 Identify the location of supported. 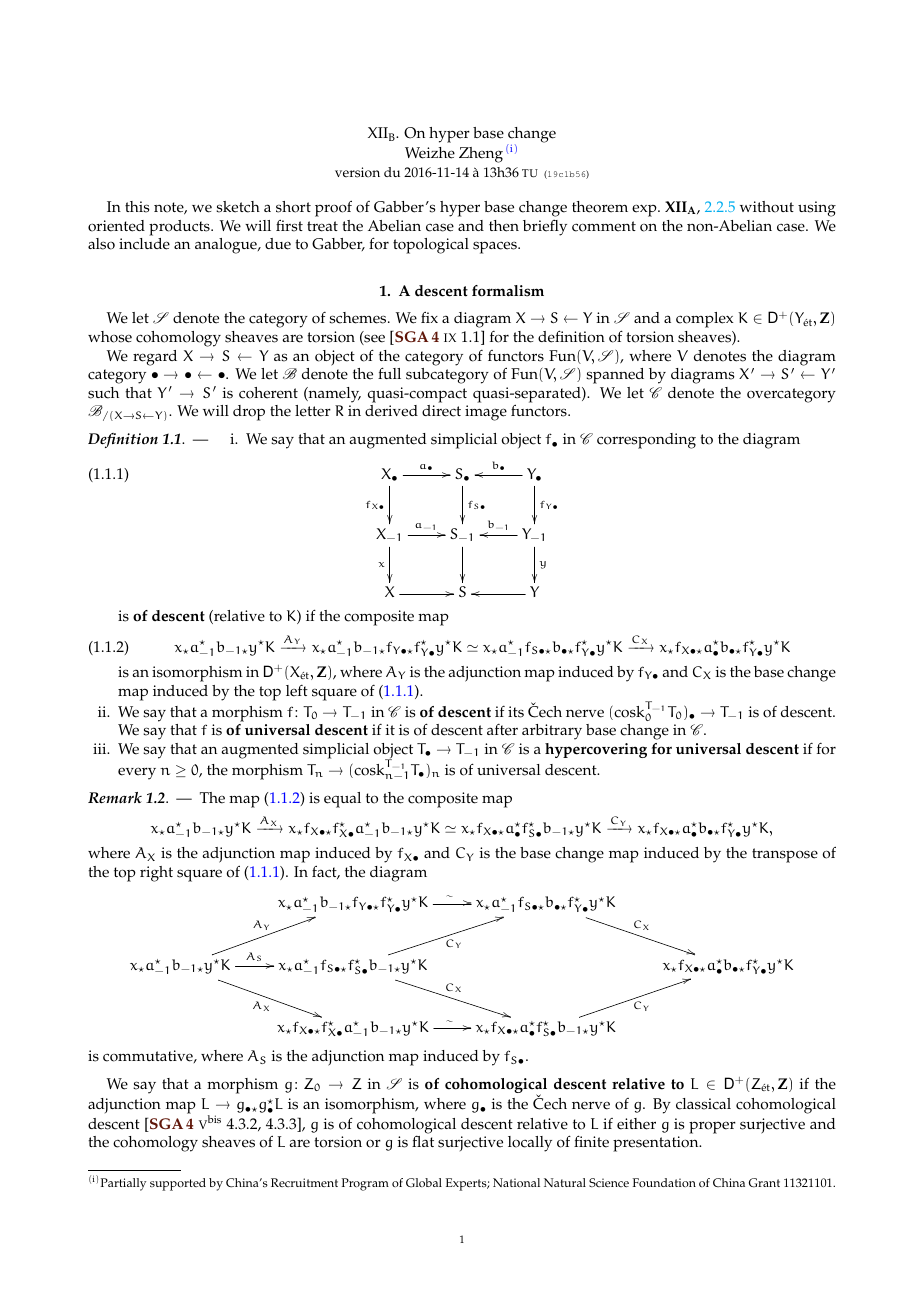
(178, 1184).
